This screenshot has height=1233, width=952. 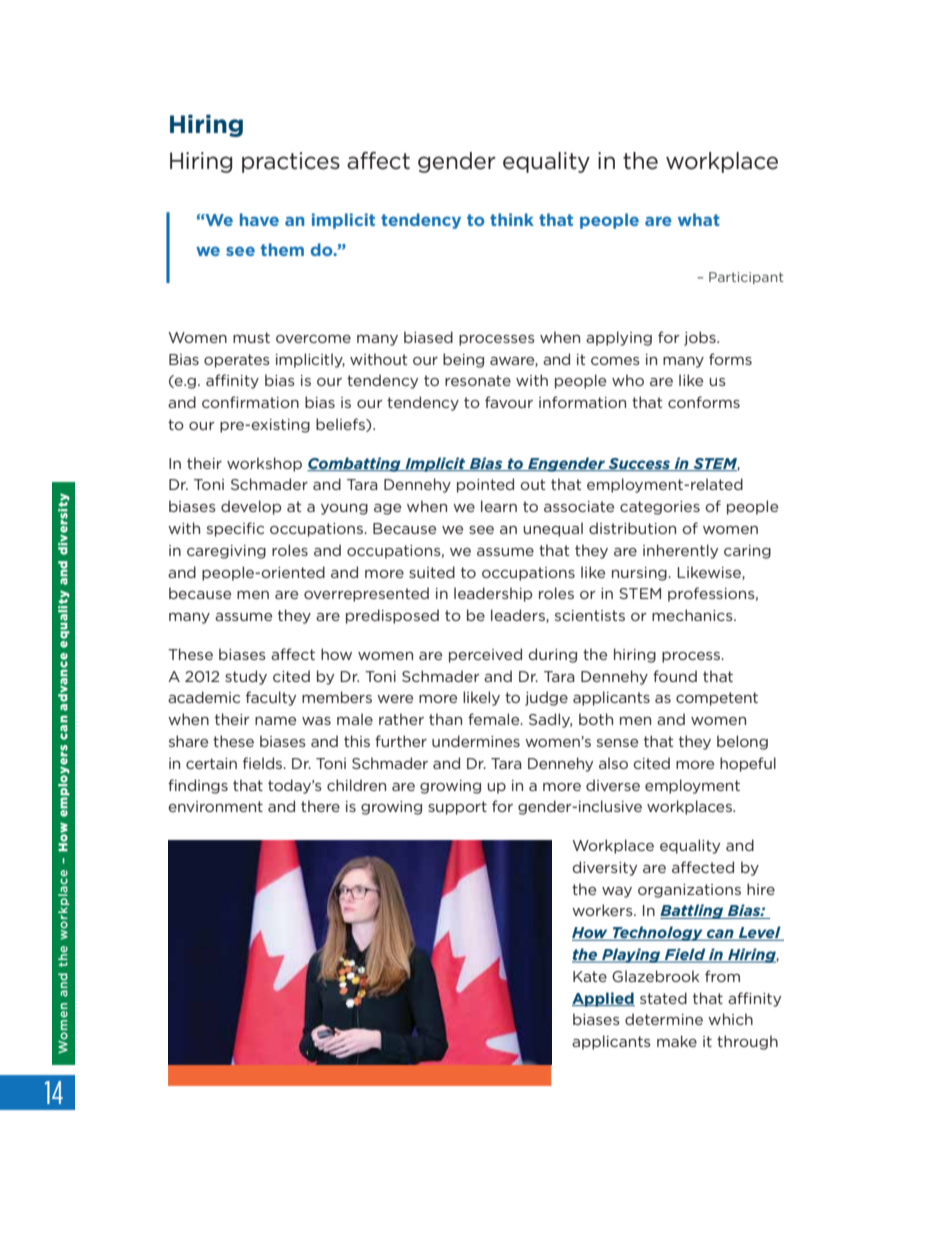 What do you see at coordinates (250, 402) in the screenshot?
I see `confirmation` at bounding box center [250, 402].
